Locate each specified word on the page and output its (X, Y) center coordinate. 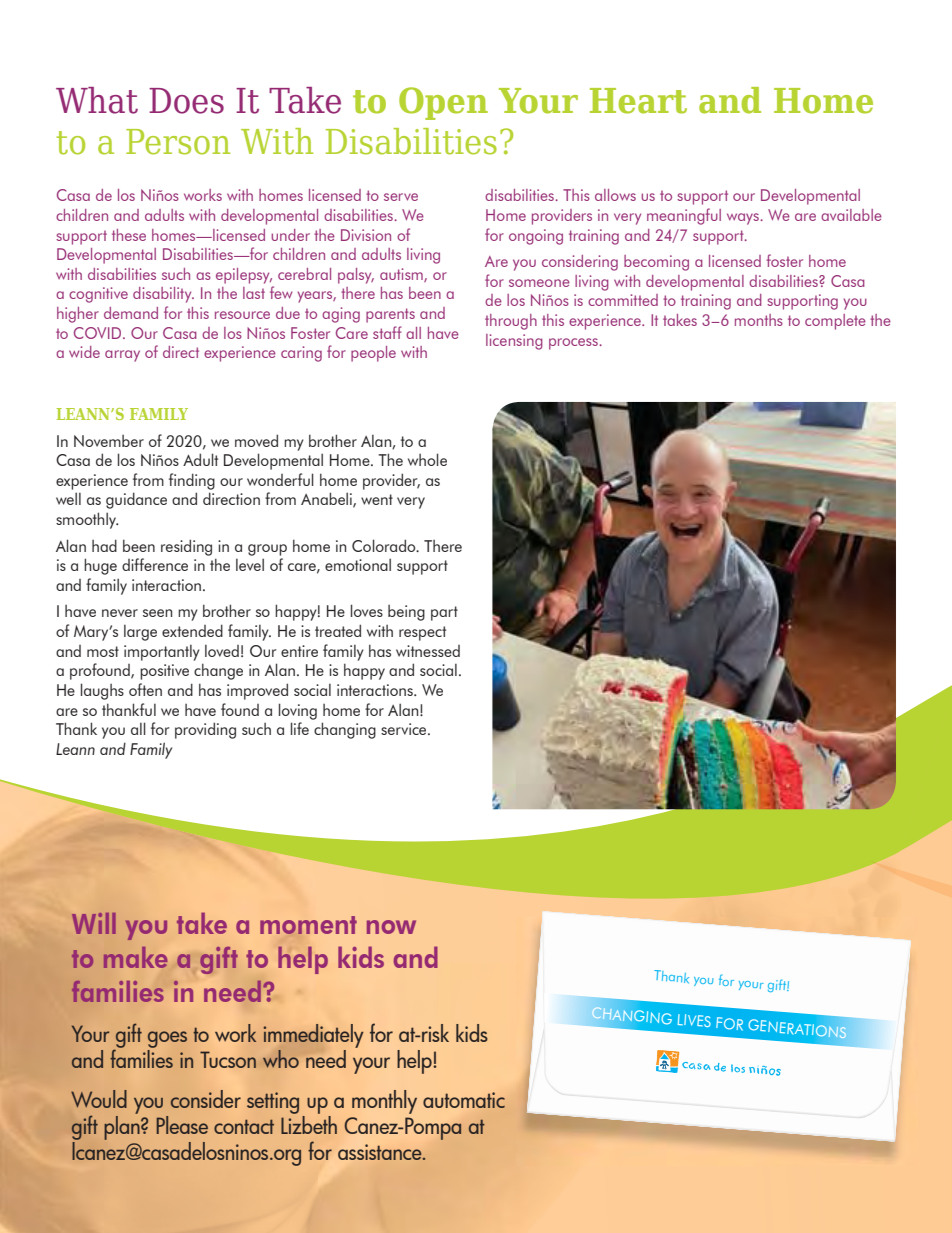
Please (182, 1125)
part (444, 613)
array (122, 356)
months (759, 320)
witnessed (428, 651)
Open (443, 103)
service (405, 729)
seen (157, 613)
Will (94, 923)
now (391, 927)
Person (178, 142)
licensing (514, 342)
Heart (638, 101)
